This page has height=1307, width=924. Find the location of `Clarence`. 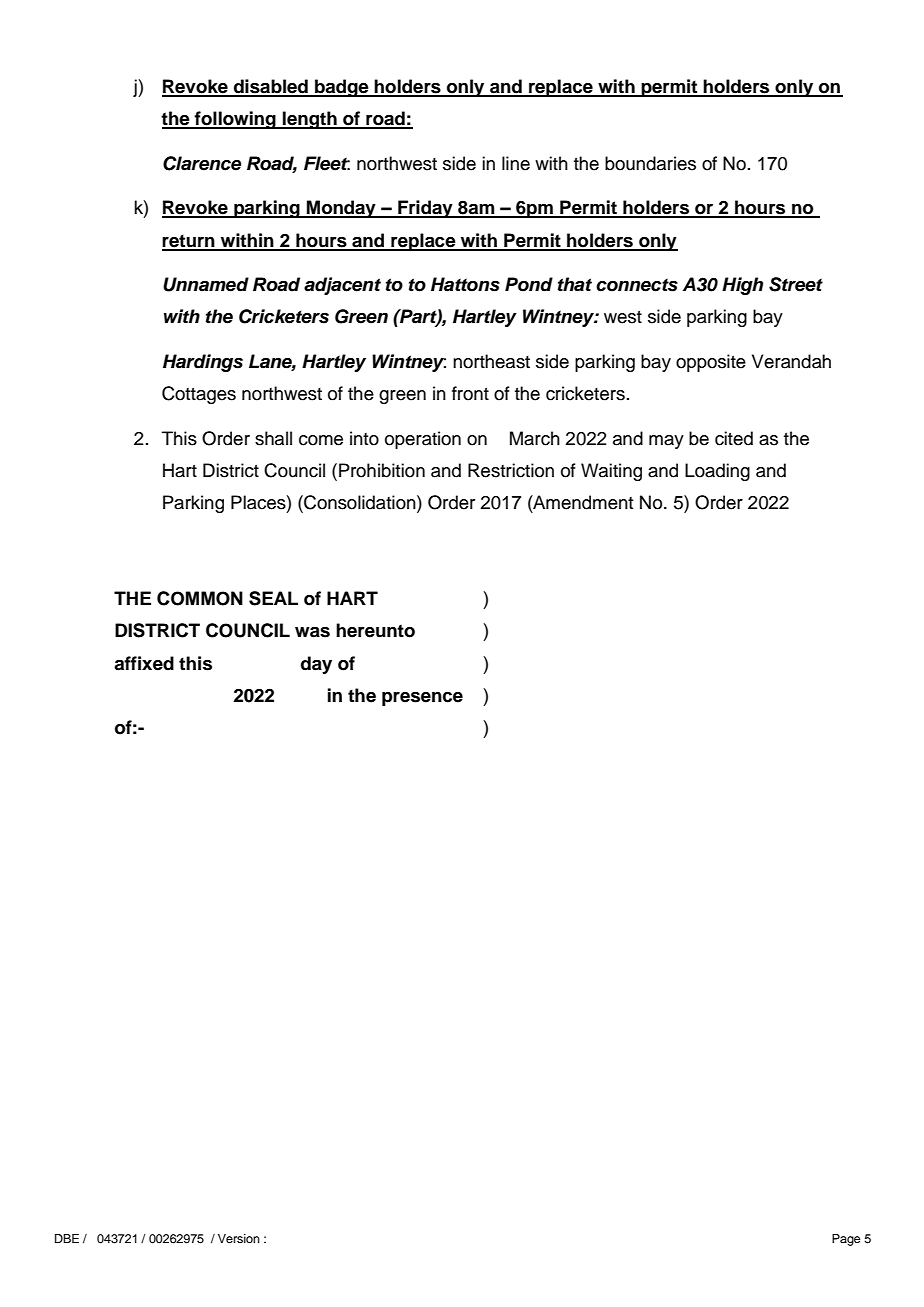

Clarence is located at coordinates (202, 163).
